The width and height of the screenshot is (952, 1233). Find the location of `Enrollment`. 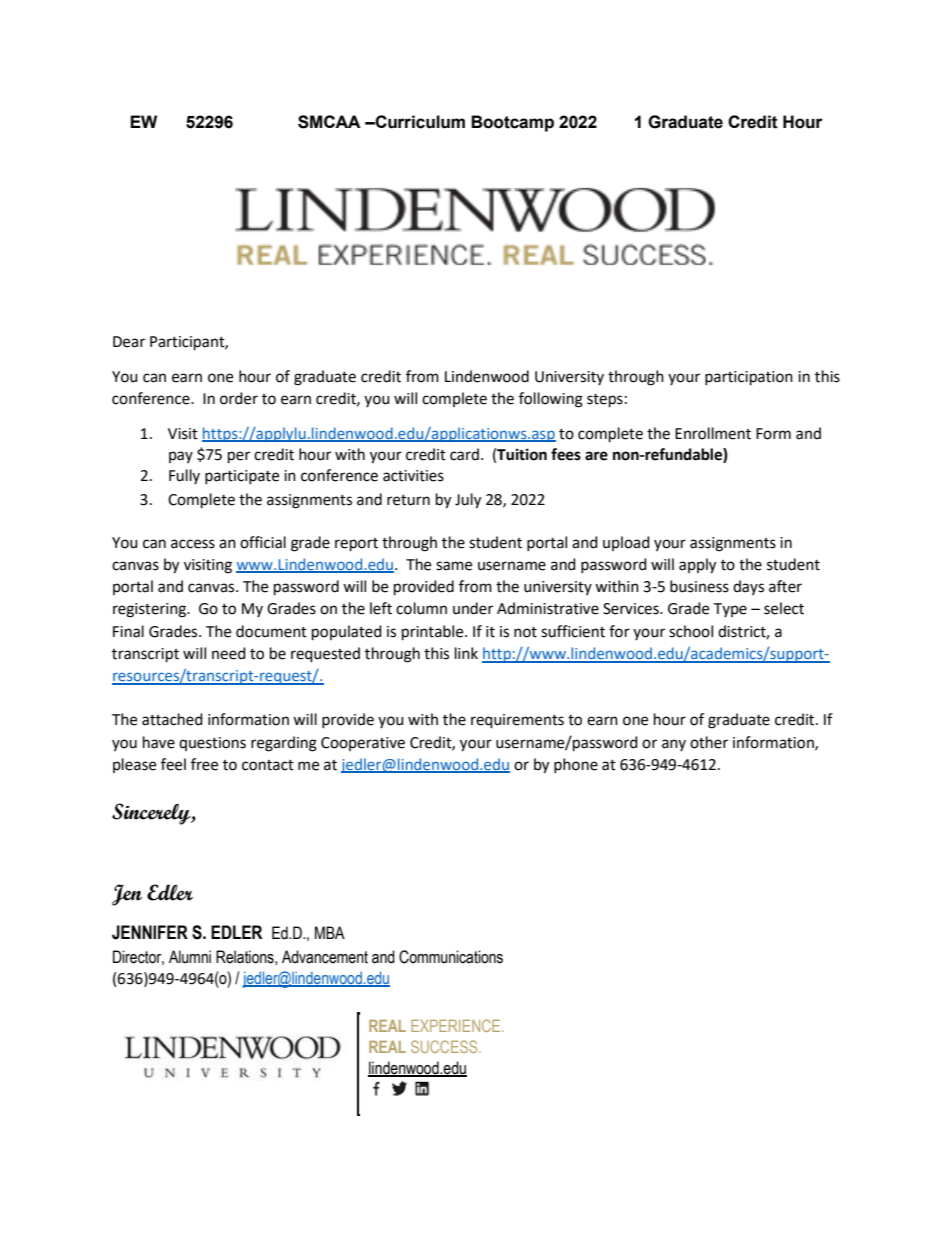

Enrollment is located at coordinates (713, 433).
